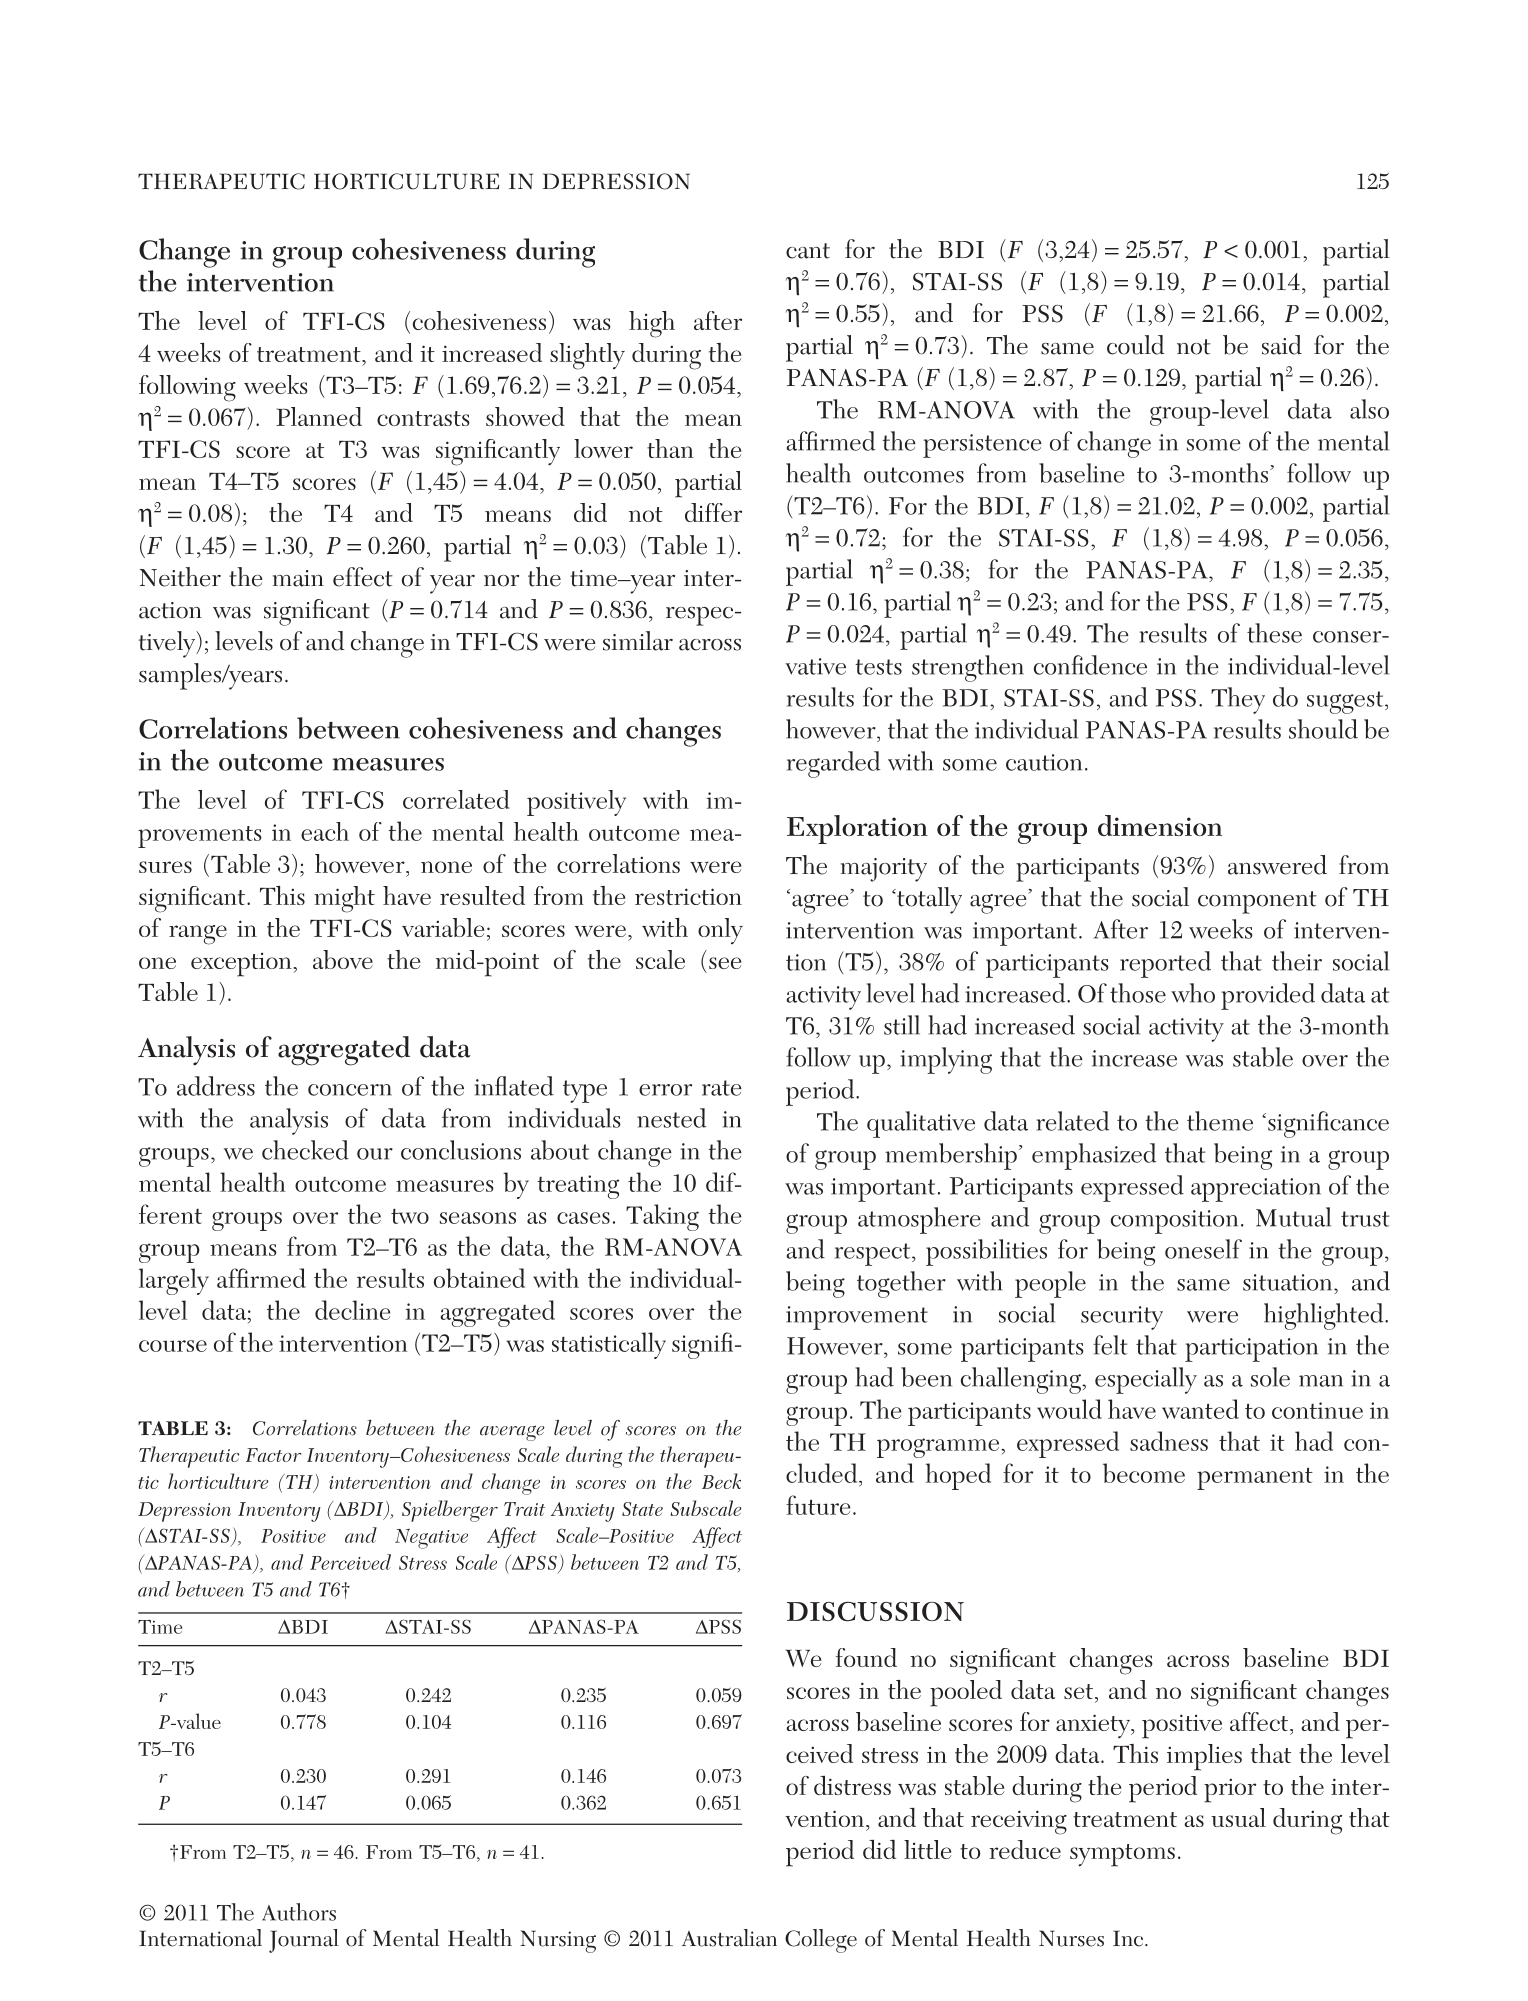 Image resolution: width=1528 pixels, height=2001 pixels. Describe the element at coordinates (344, 899) in the page. I see `might` at that location.
